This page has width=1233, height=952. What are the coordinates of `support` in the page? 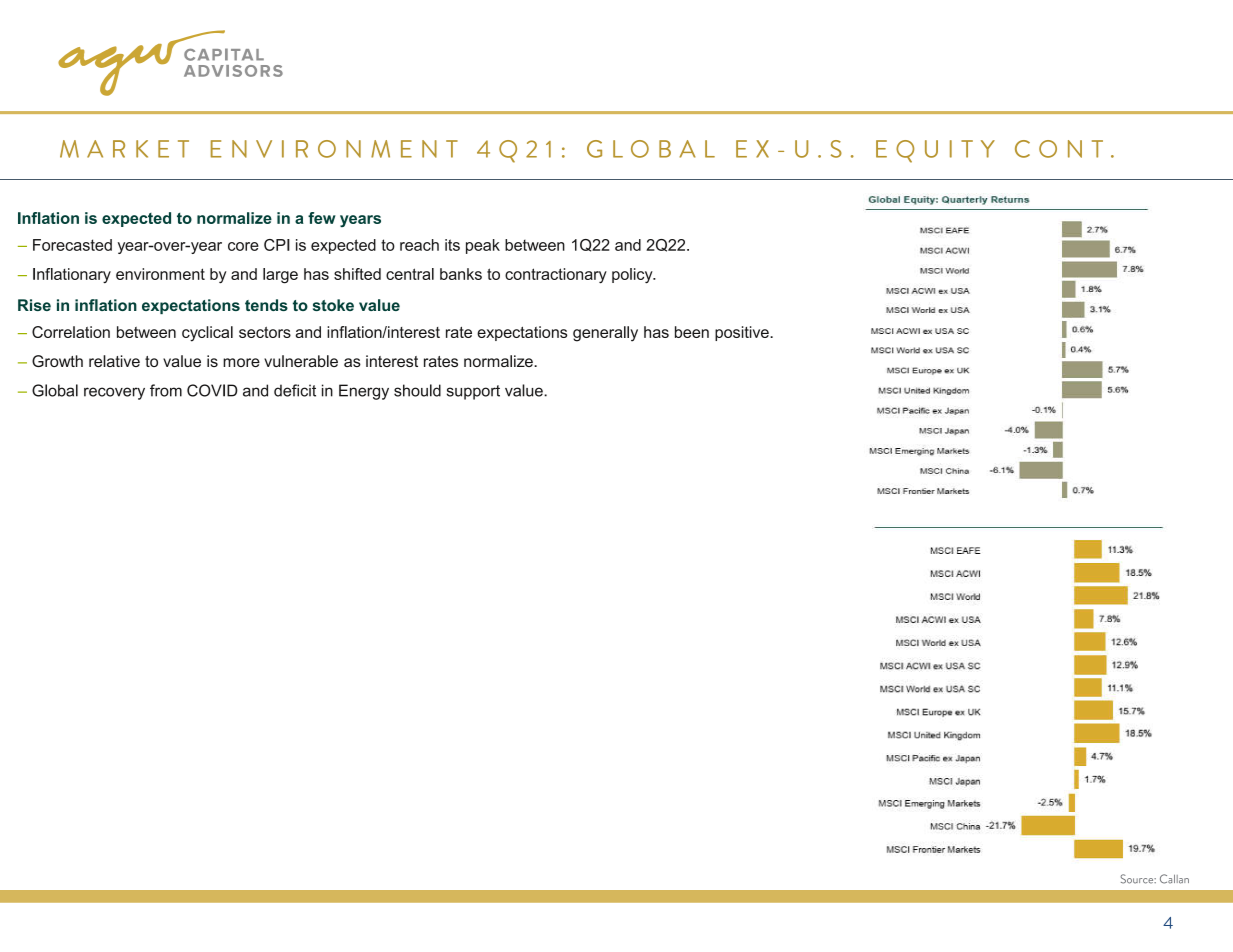 It's located at (473, 392).
